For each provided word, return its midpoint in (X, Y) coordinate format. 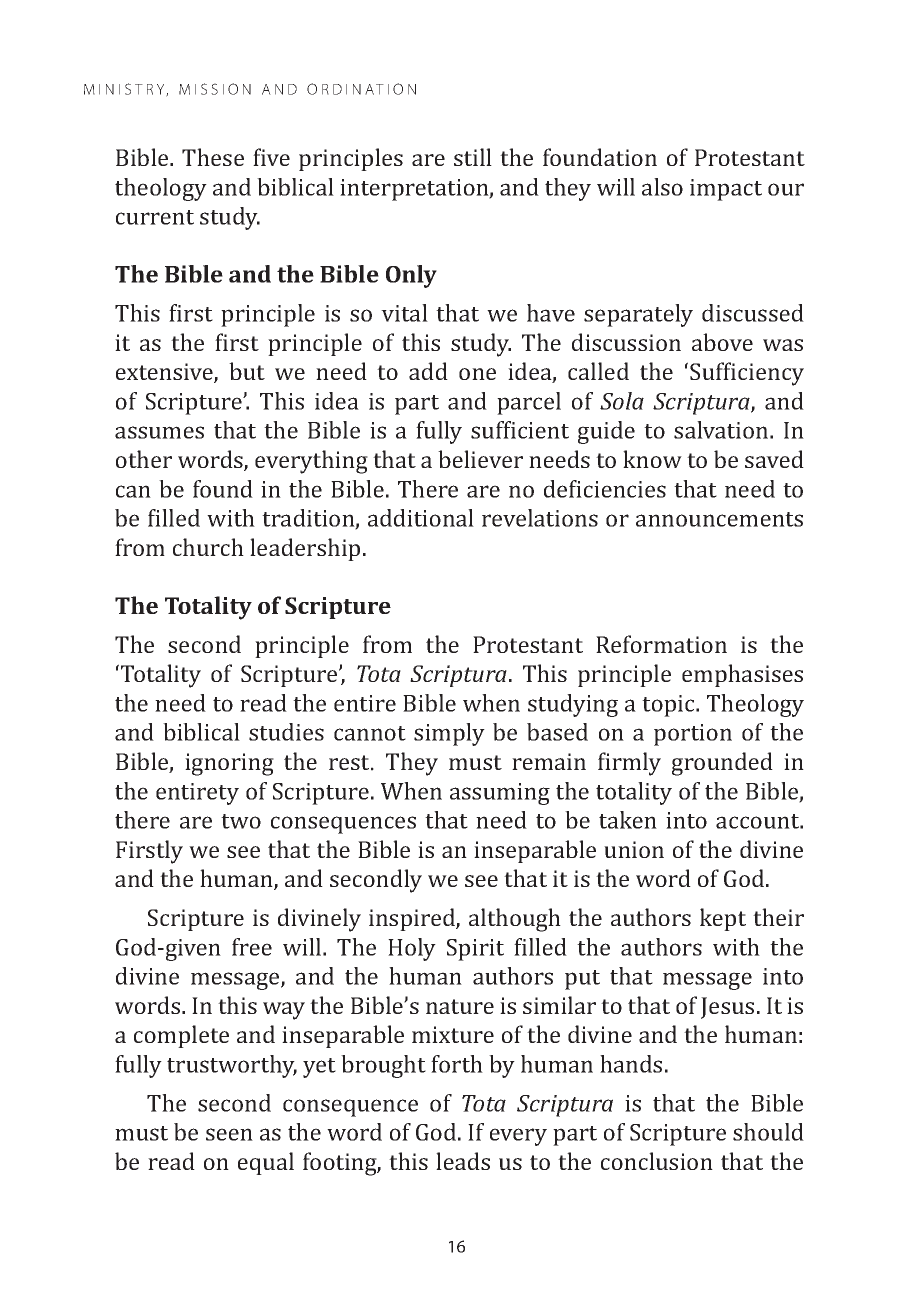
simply (449, 734)
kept (723, 919)
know (652, 459)
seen (229, 1134)
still (473, 157)
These (213, 157)
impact (726, 190)
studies (286, 732)
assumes (159, 432)
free (252, 947)
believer (480, 459)
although (515, 920)
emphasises (742, 675)
